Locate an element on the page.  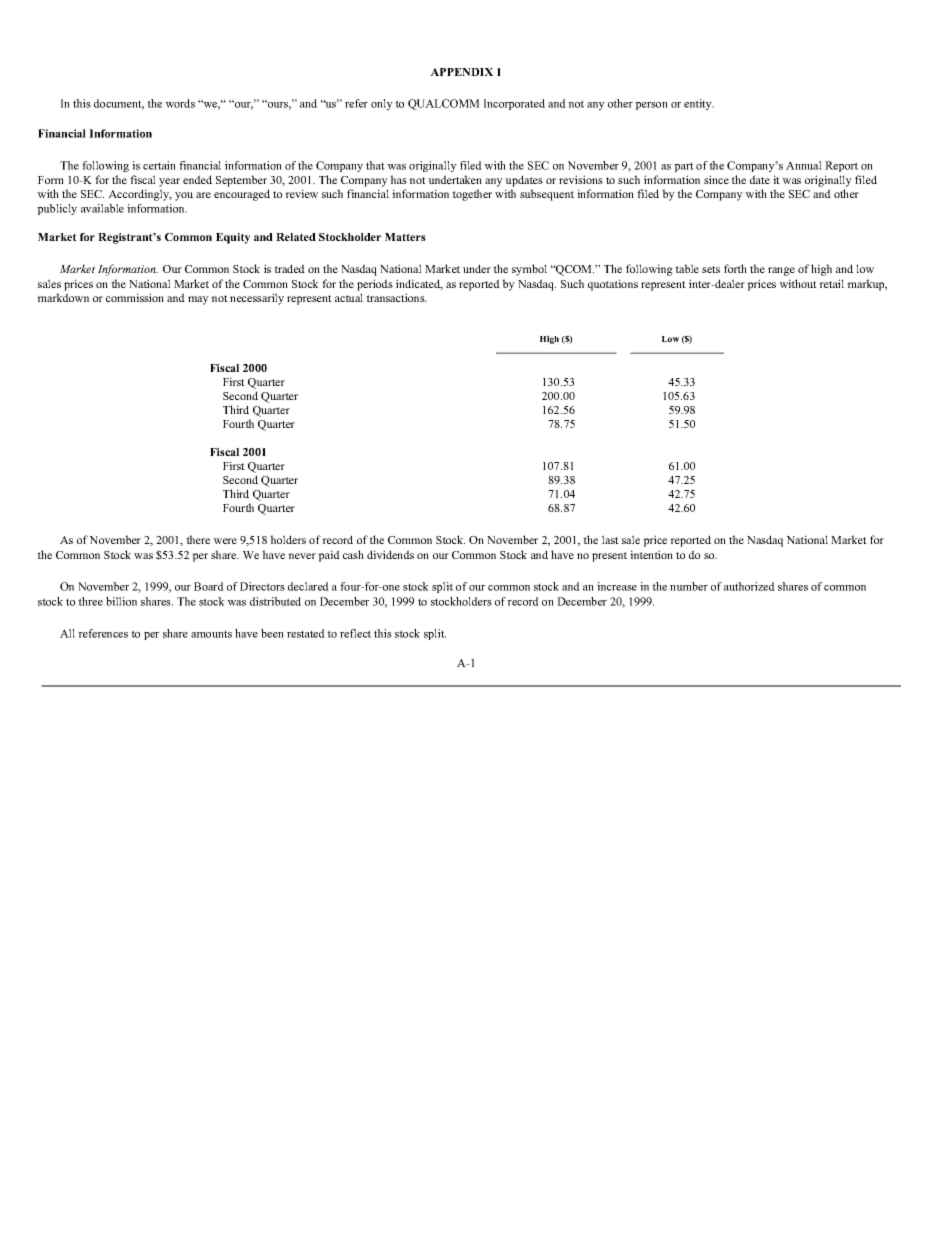
Matters is located at coordinates (405, 237).
